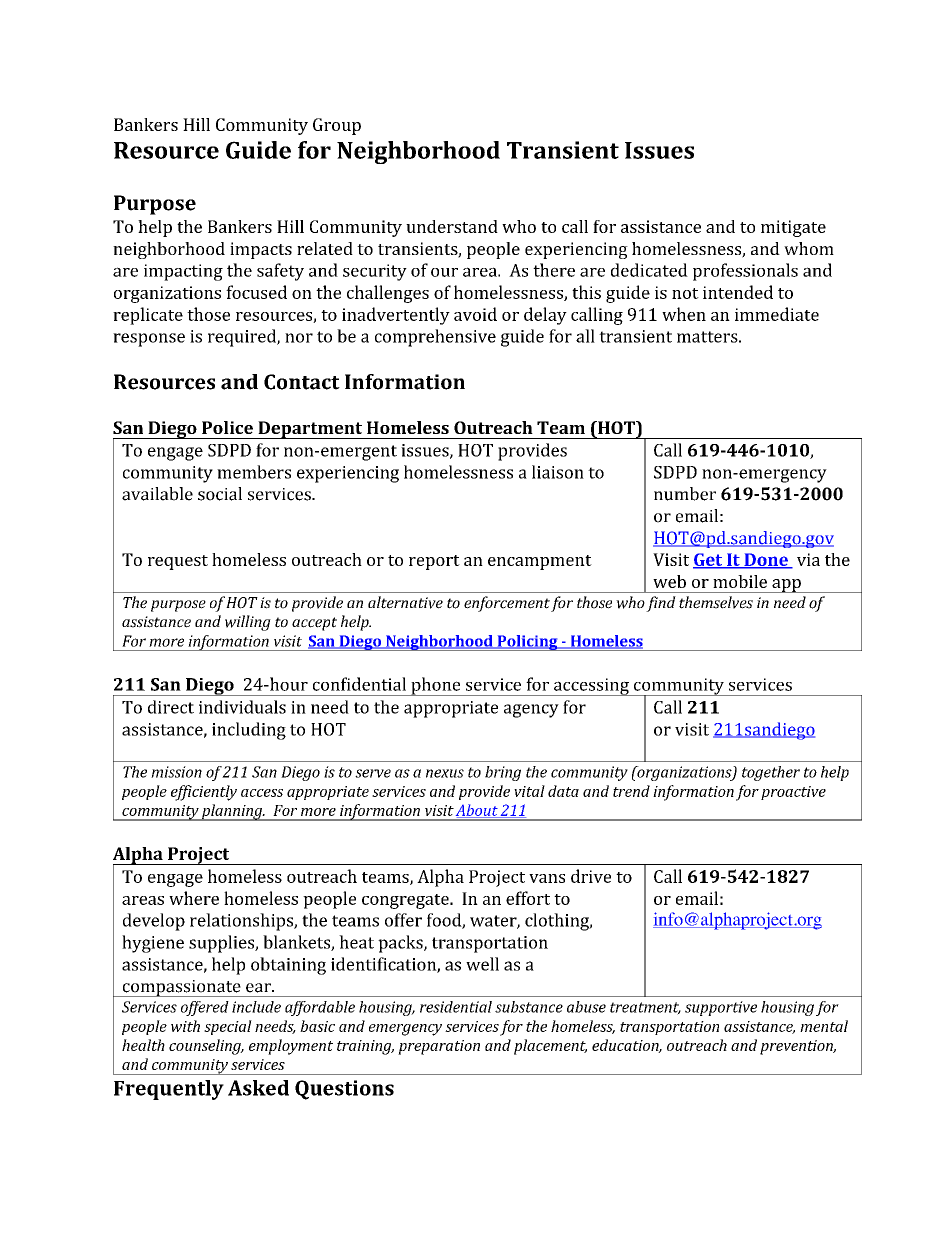  Describe the element at coordinates (478, 811) in the document. I see `About` at that location.
